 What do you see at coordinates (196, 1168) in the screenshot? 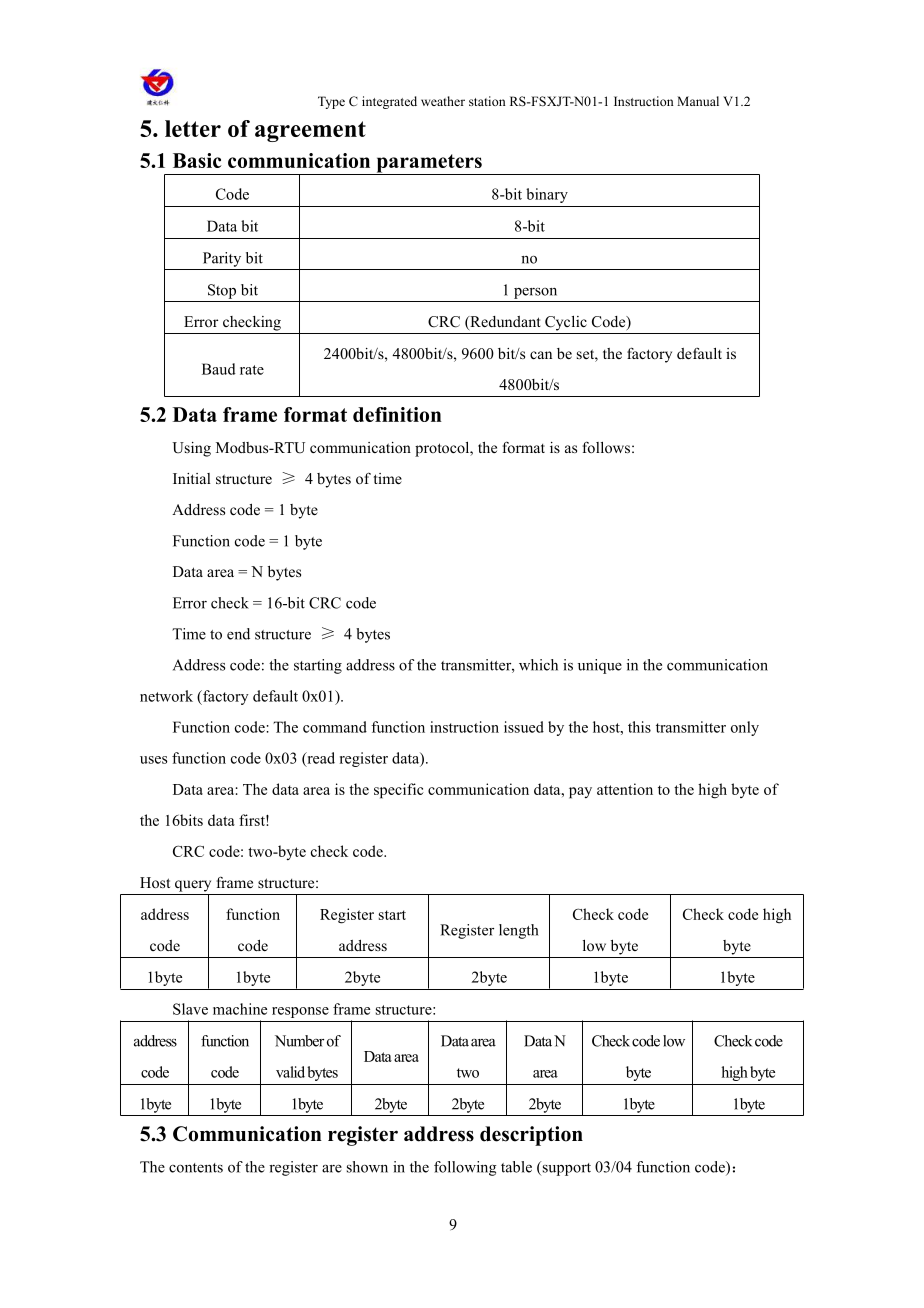
I see `contents` at bounding box center [196, 1168].
